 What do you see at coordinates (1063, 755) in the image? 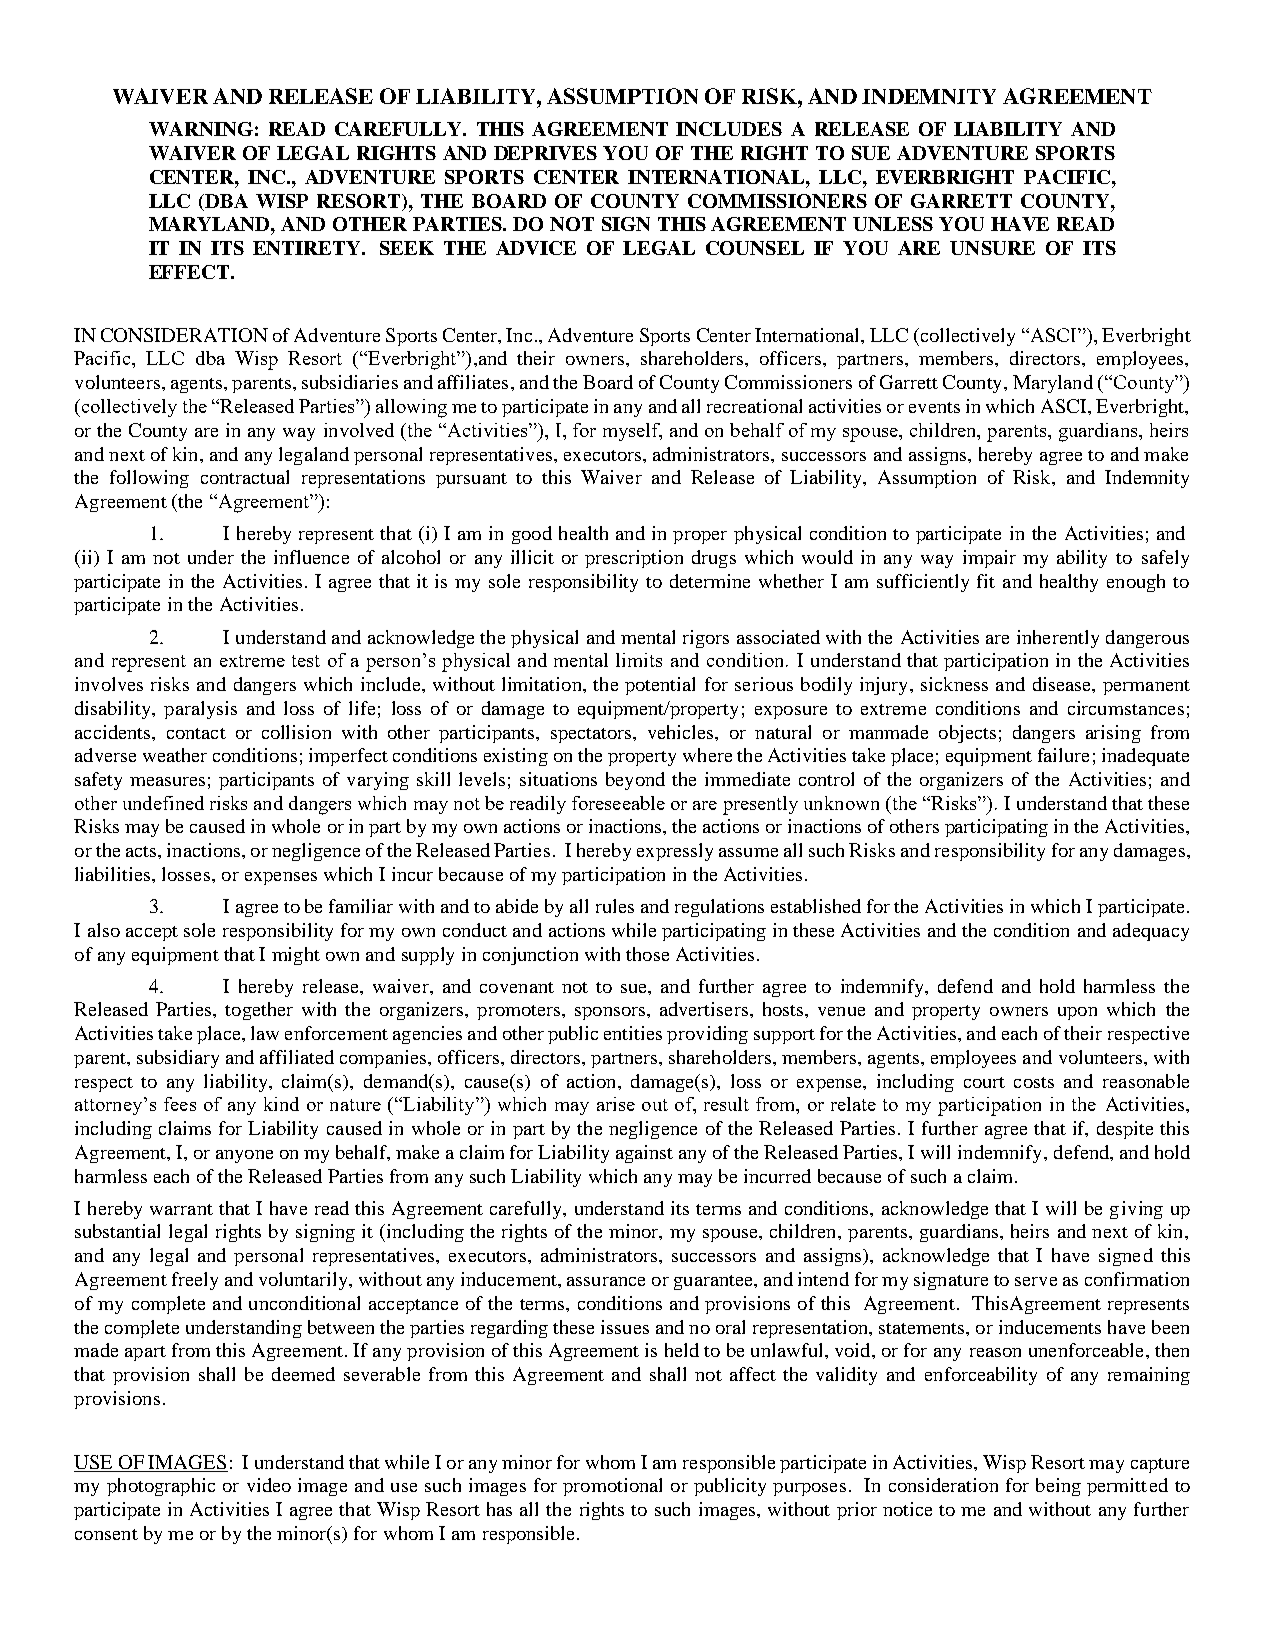
I see `failure` at bounding box center [1063, 755].
